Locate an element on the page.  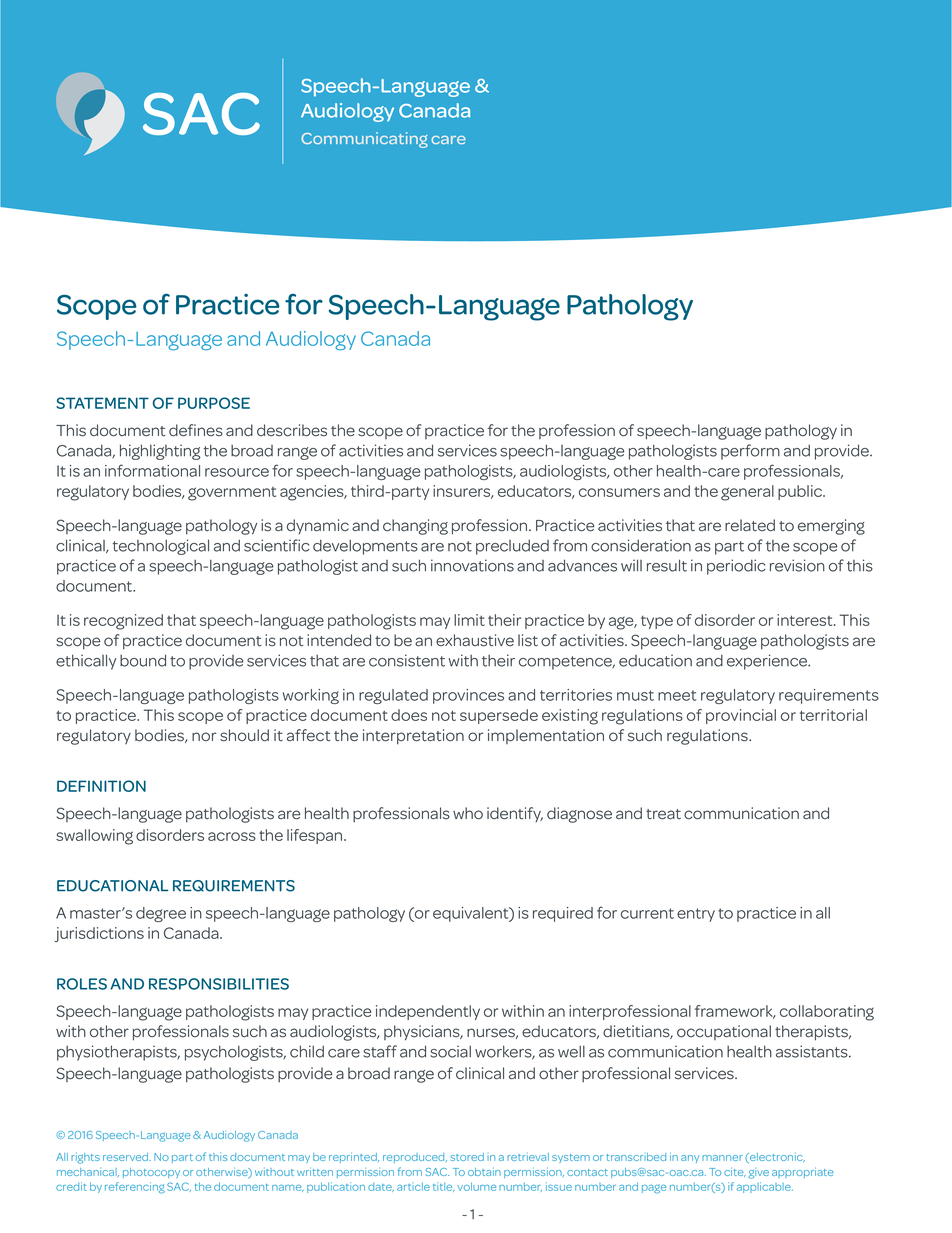
defines is located at coordinates (196, 430).
